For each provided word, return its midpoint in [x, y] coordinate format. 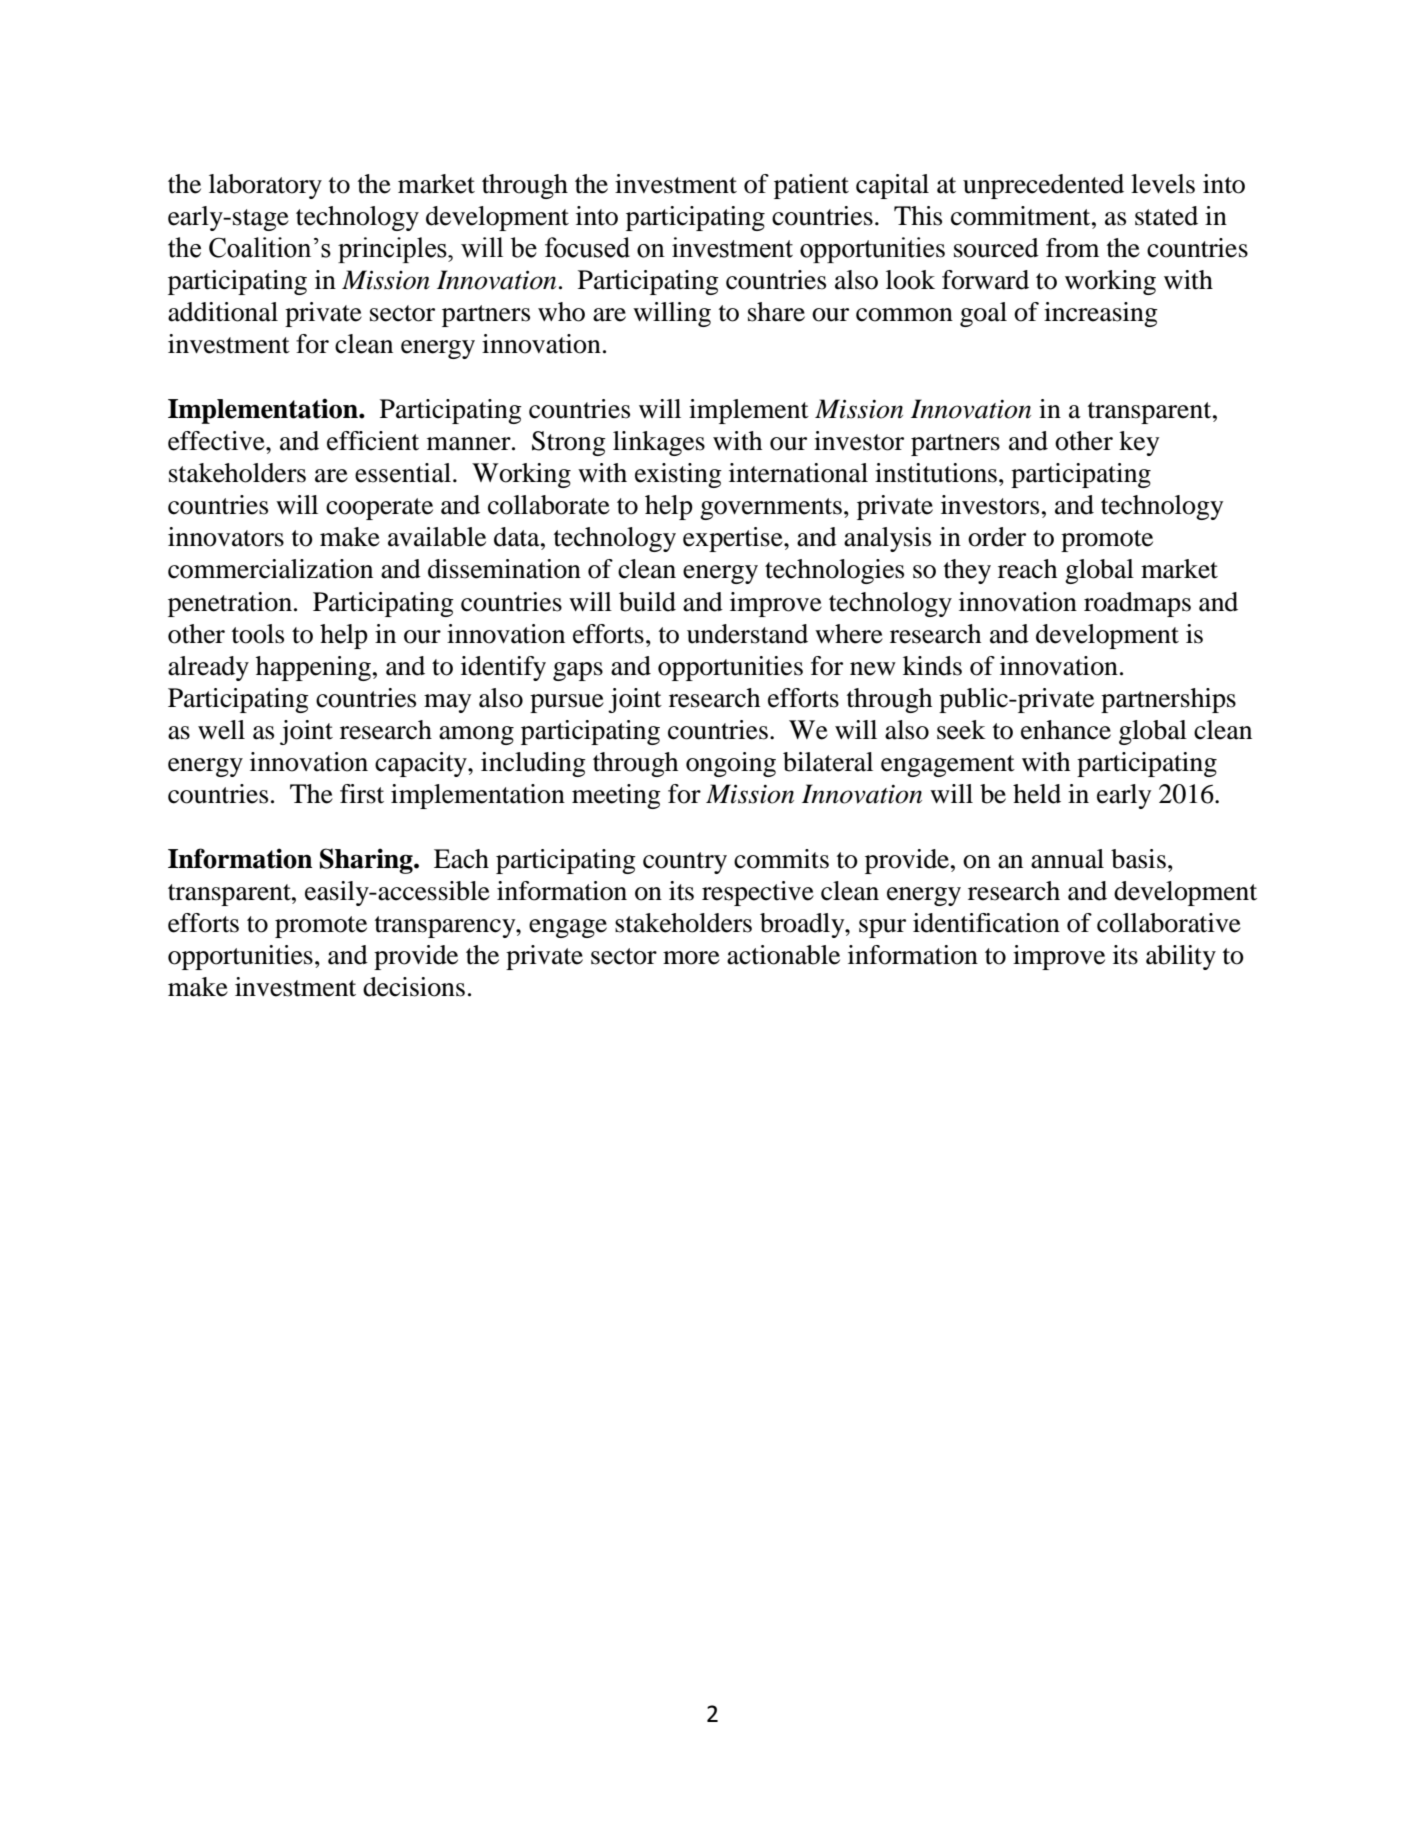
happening [313, 668]
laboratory [265, 186]
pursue [567, 703]
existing [678, 475]
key [1139, 443]
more [691, 958]
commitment [1022, 216]
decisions [414, 987]
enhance [1066, 730]
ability [1181, 957]
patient [811, 186]
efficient [373, 441]
